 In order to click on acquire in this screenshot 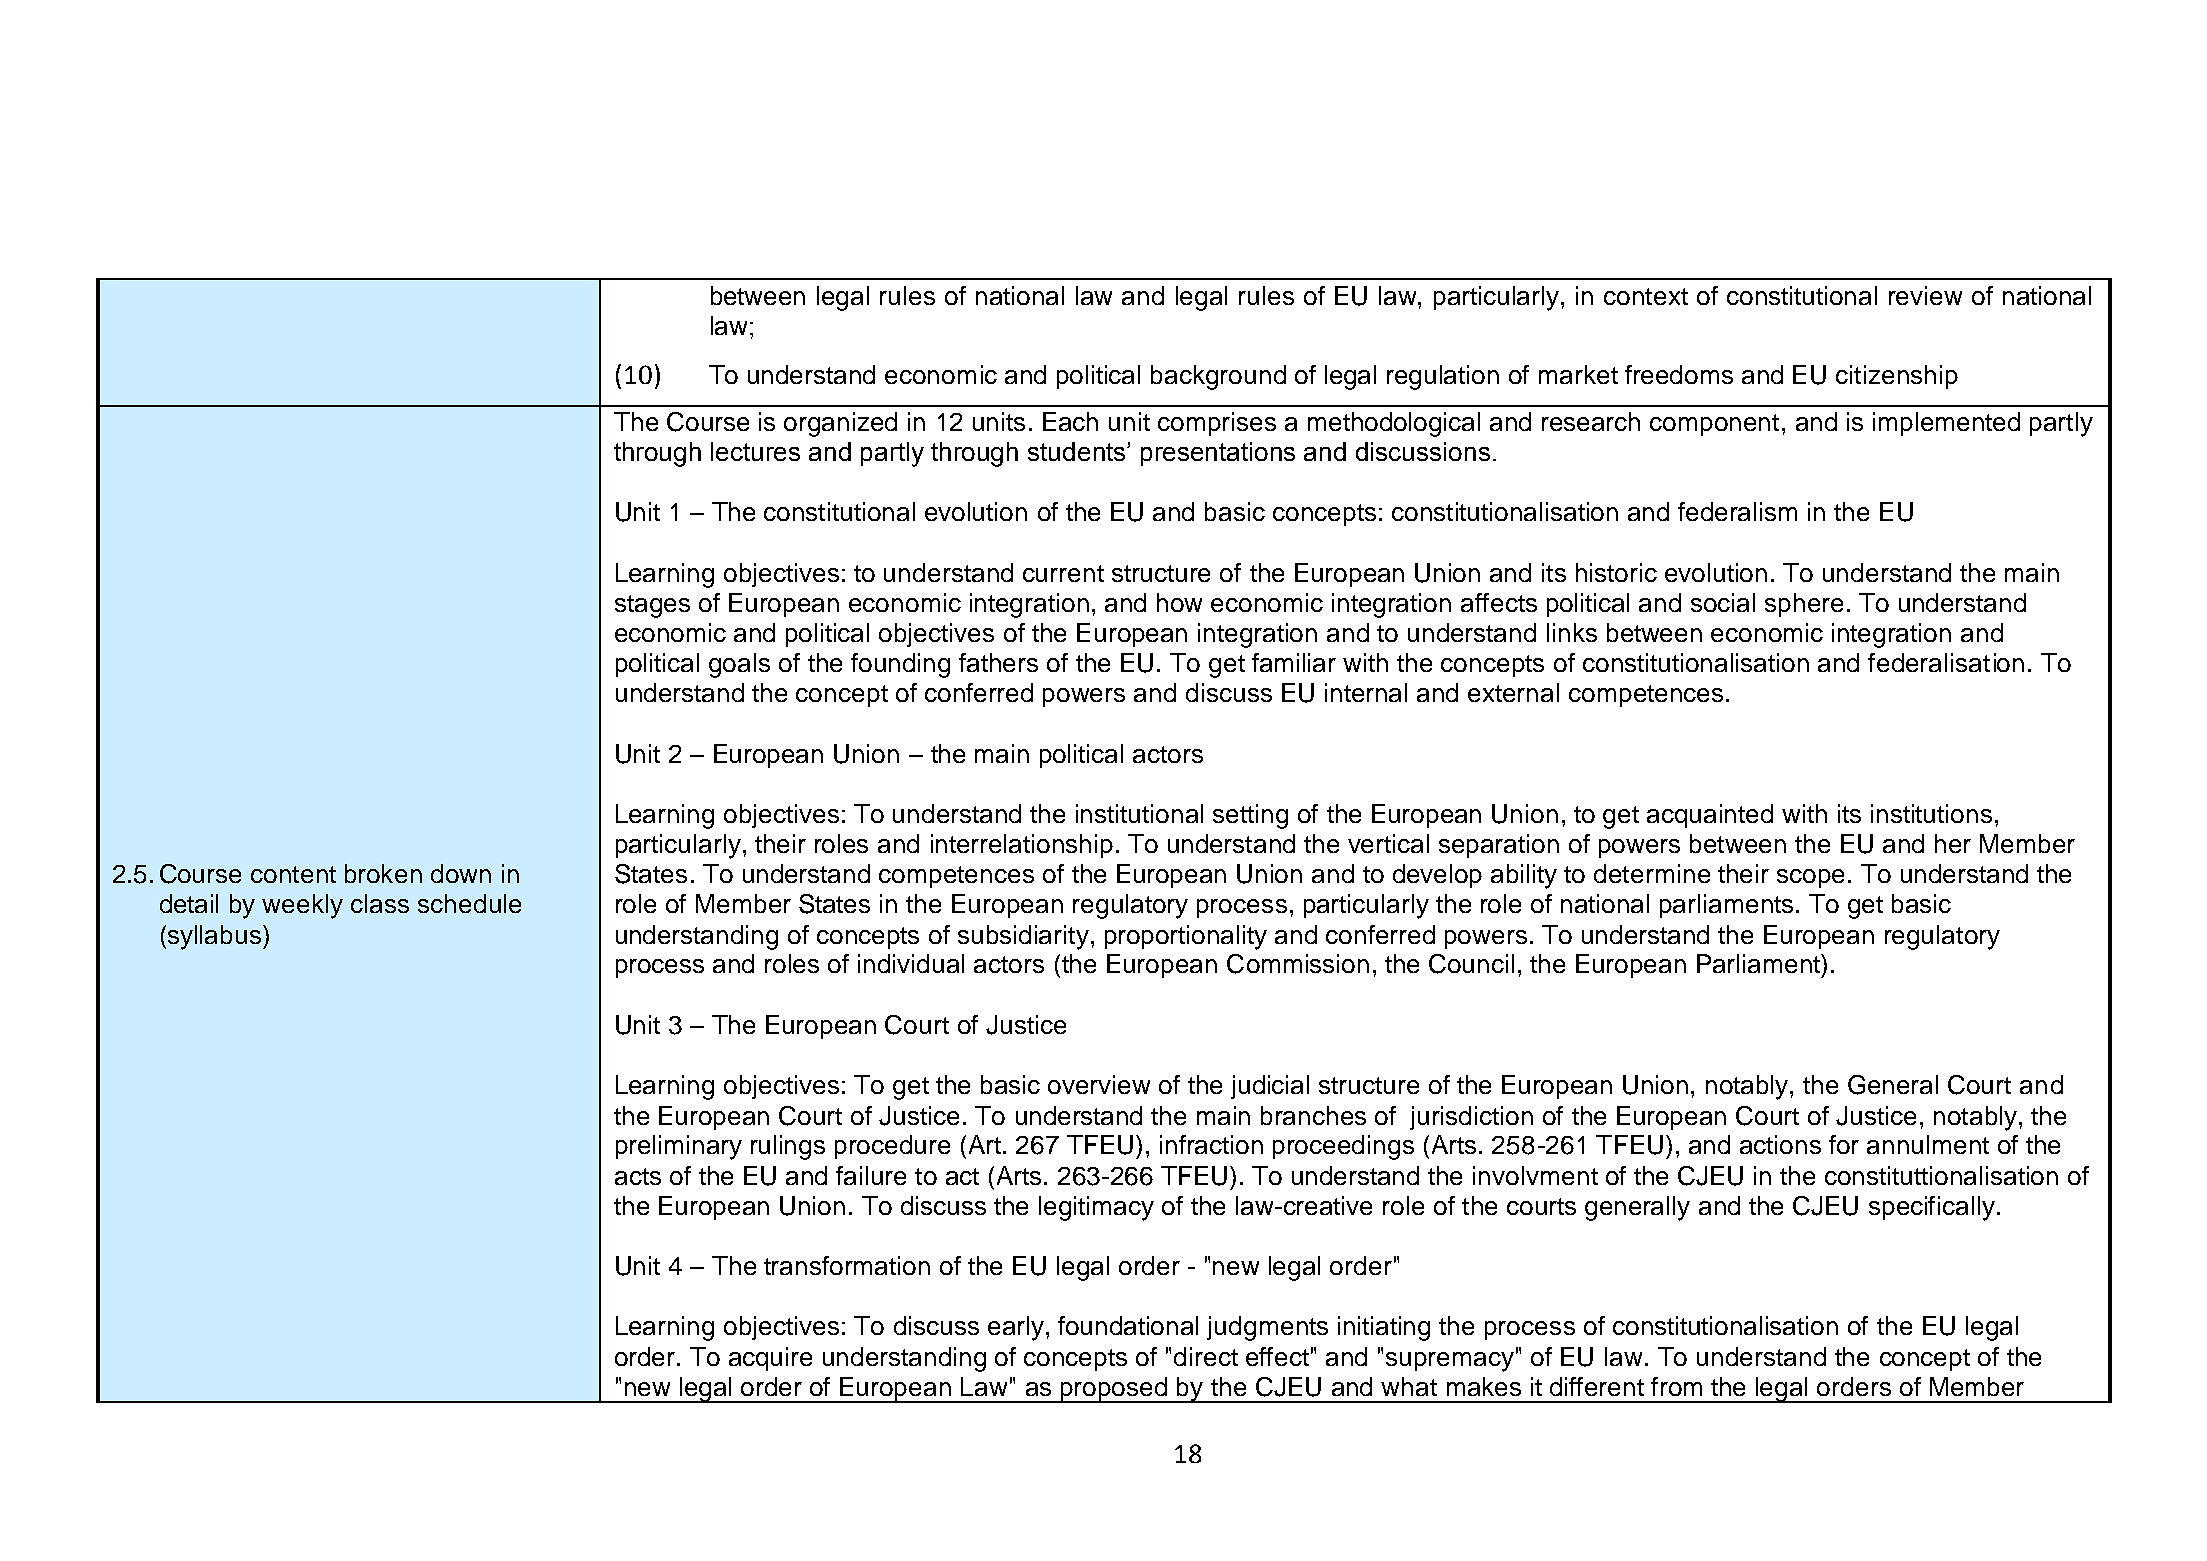, I will do `click(770, 1359)`.
